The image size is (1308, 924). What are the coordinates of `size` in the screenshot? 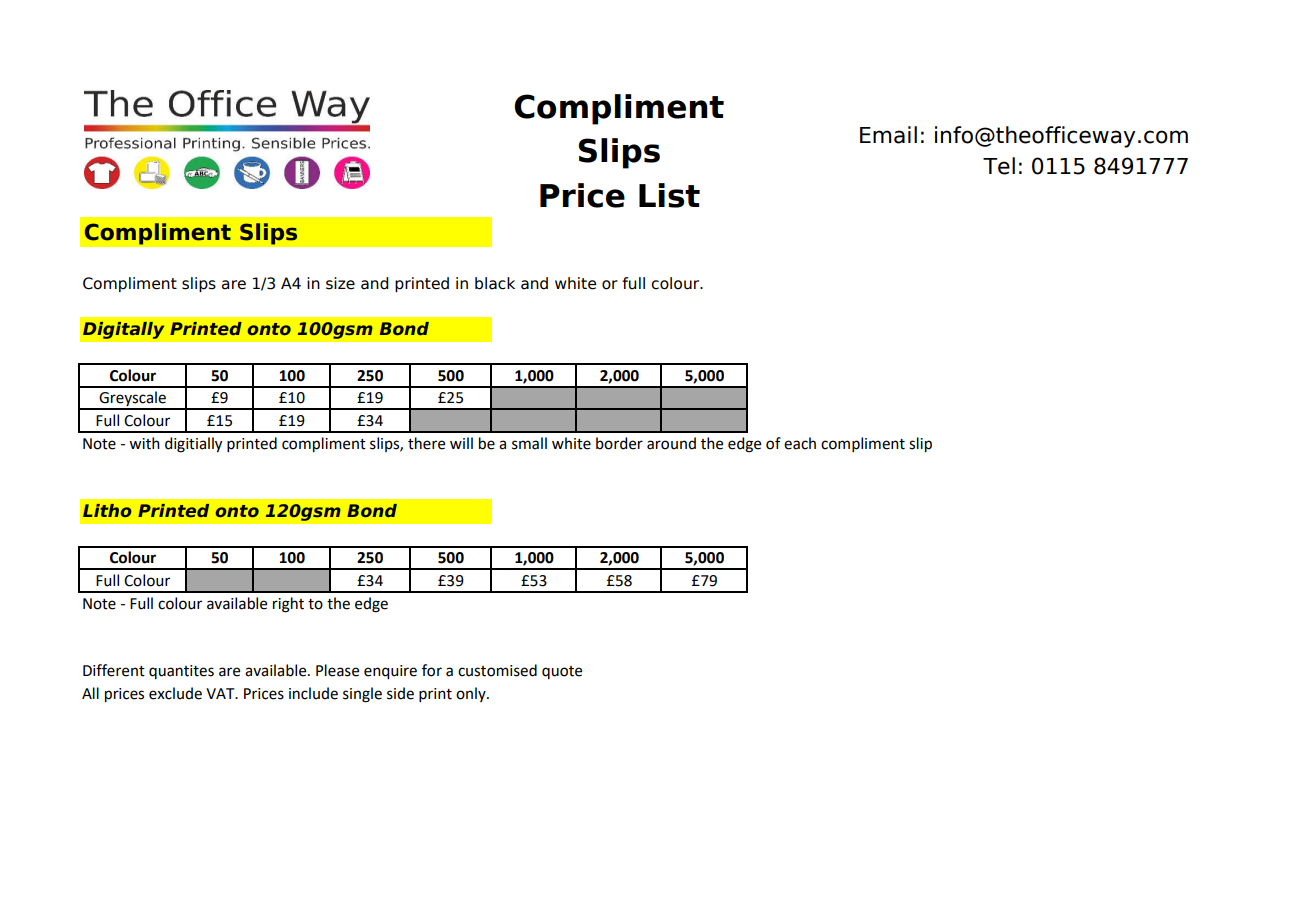 It's located at (340, 283).
